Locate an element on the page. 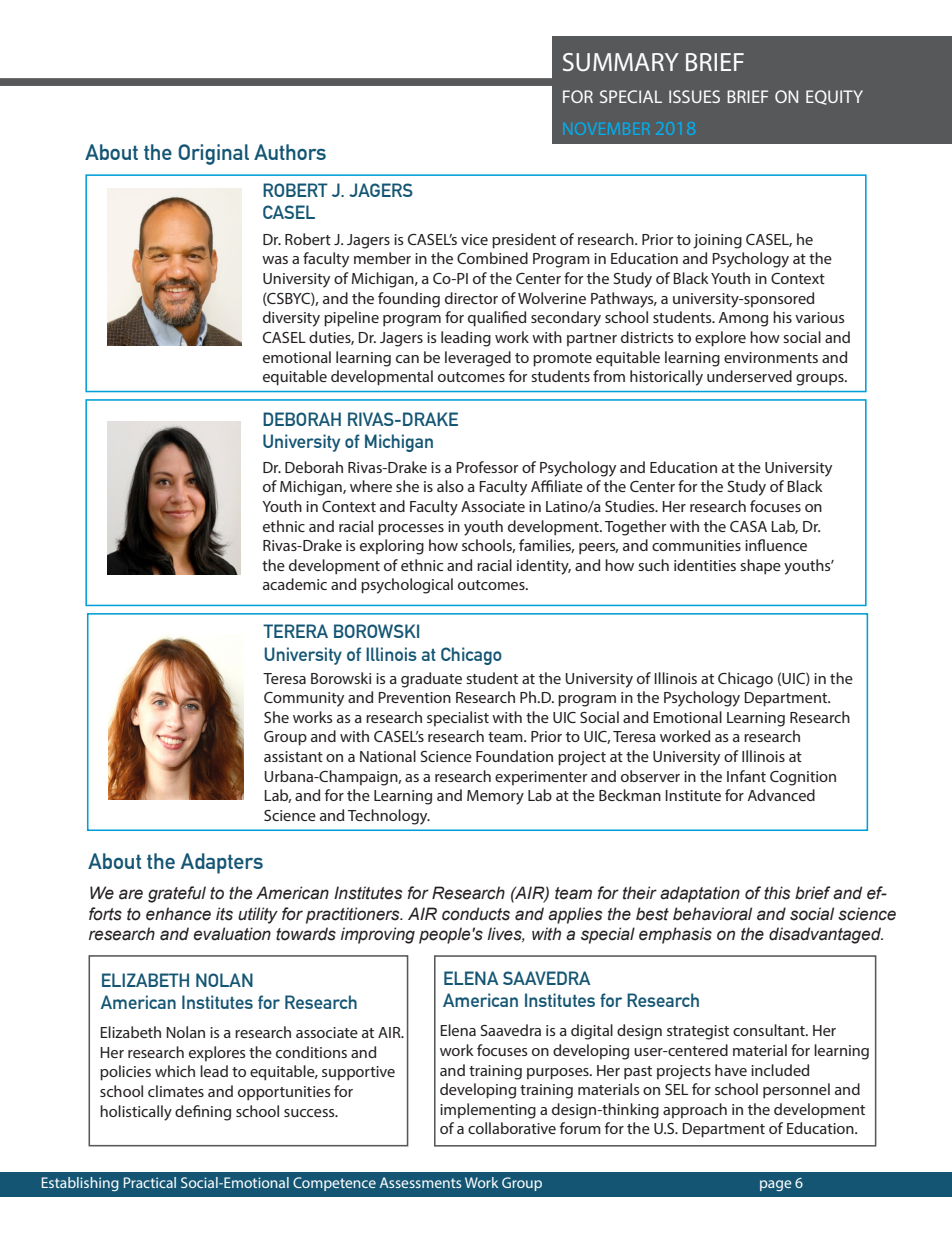  Original is located at coordinates (213, 154).
